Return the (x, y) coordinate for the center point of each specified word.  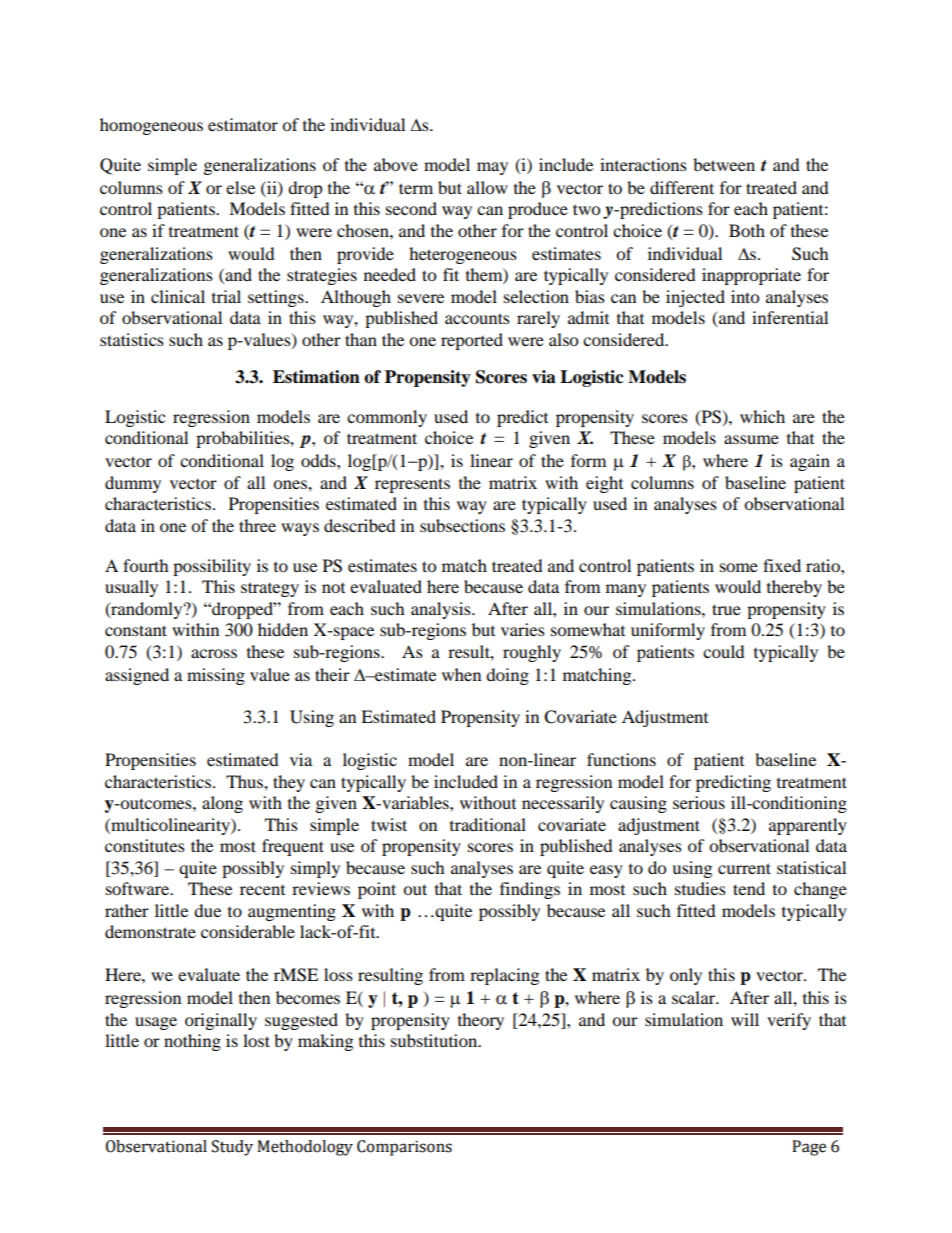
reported (472, 341)
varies (523, 629)
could (724, 651)
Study (232, 1148)
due (207, 910)
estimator (243, 124)
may (492, 168)
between (724, 164)
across (214, 653)
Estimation (316, 377)
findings (530, 890)
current (744, 868)
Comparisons (404, 1148)
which (762, 416)
